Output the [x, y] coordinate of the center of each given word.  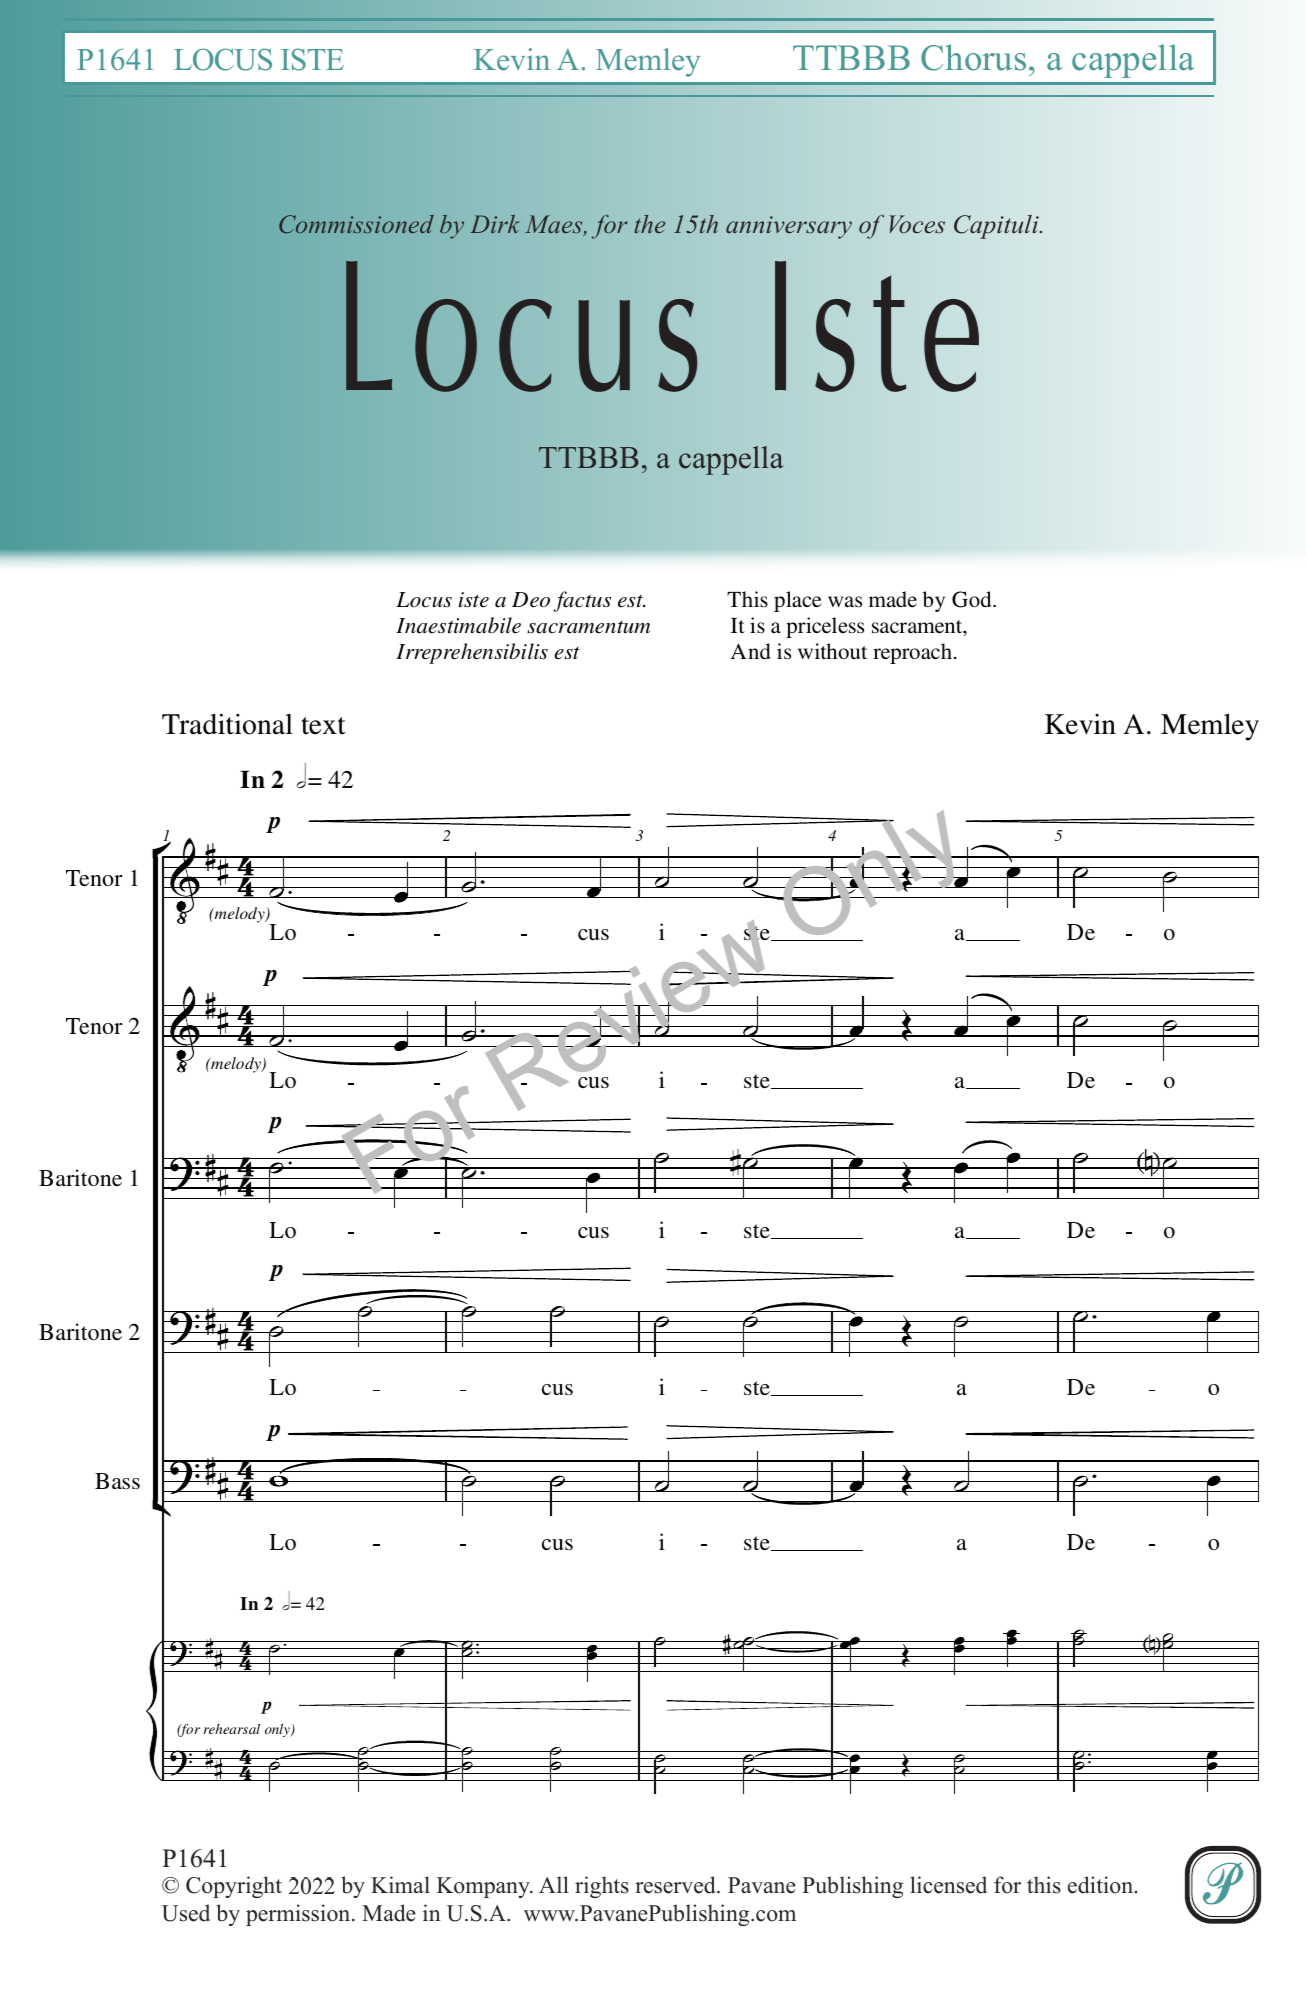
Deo [531, 600]
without [832, 651]
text [323, 726]
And [750, 651]
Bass [117, 1481]
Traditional [227, 724]
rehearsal [232, 1729]
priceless [825, 627]
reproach [914, 653]
